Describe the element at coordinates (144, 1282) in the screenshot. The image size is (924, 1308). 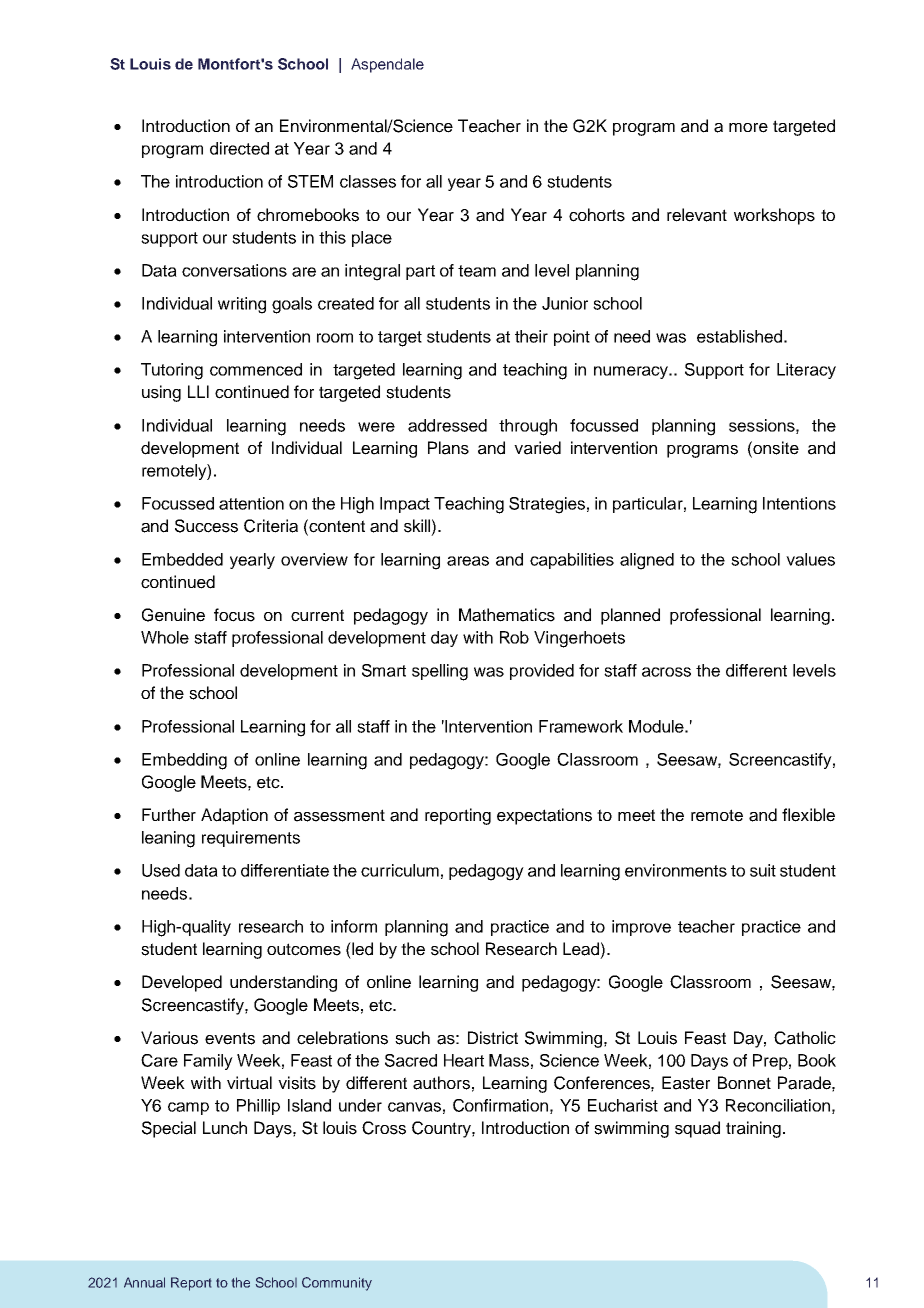
I see `Annual` at that location.
